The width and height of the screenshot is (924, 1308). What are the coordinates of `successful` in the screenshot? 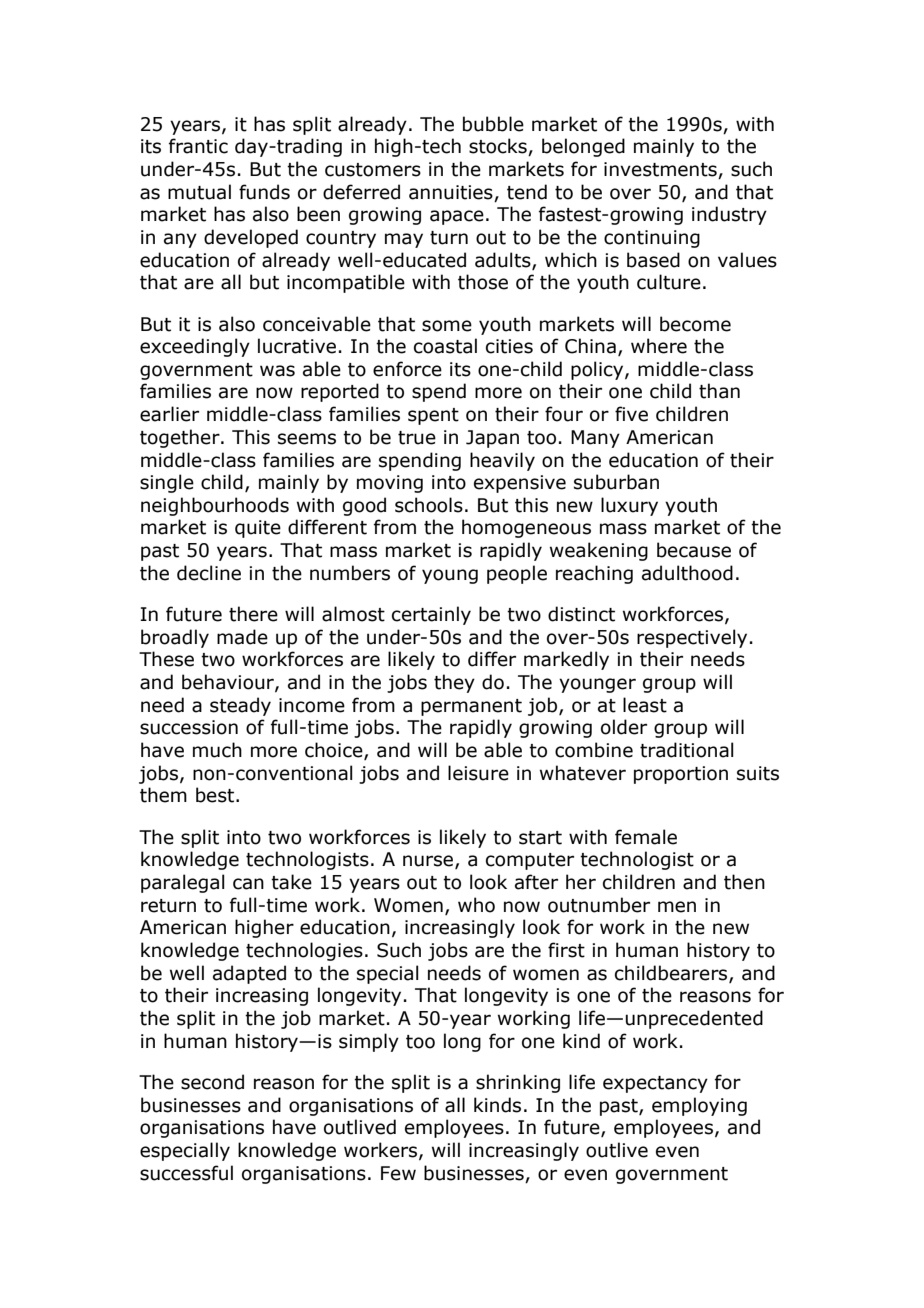 It's located at (186, 1173).
